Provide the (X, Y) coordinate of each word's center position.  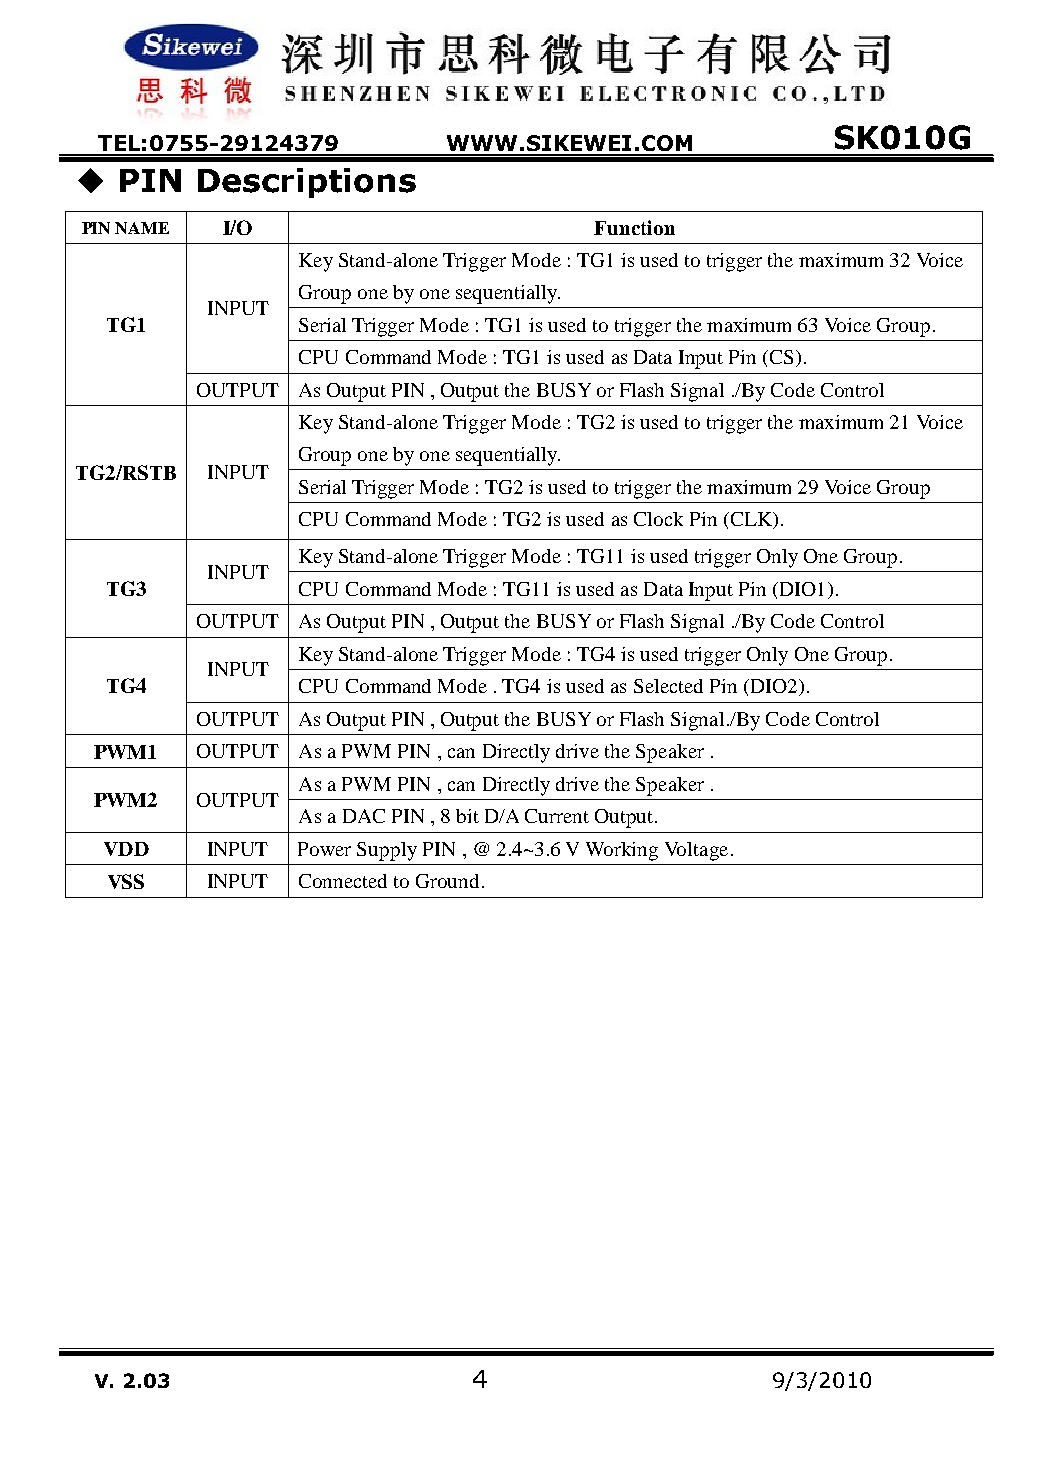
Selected (668, 686)
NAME (142, 228)
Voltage (696, 851)
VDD (126, 849)
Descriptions (307, 183)
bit (467, 816)
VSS (126, 881)
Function (634, 227)
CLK (751, 520)
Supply (387, 851)
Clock (658, 519)
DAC (364, 816)
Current (557, 816)
